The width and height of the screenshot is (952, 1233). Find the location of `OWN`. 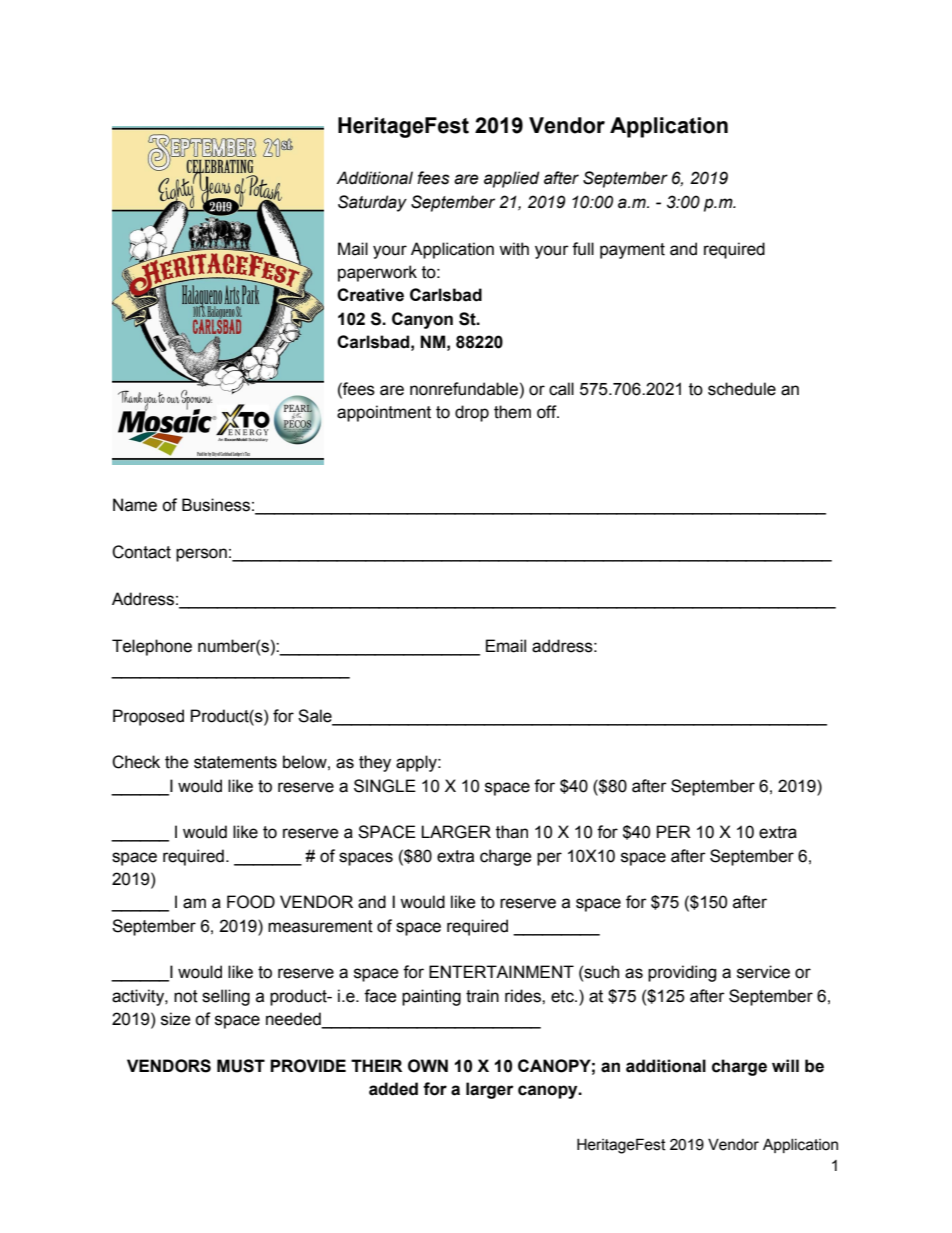

OWN is located at coordinates (428, 1066).
